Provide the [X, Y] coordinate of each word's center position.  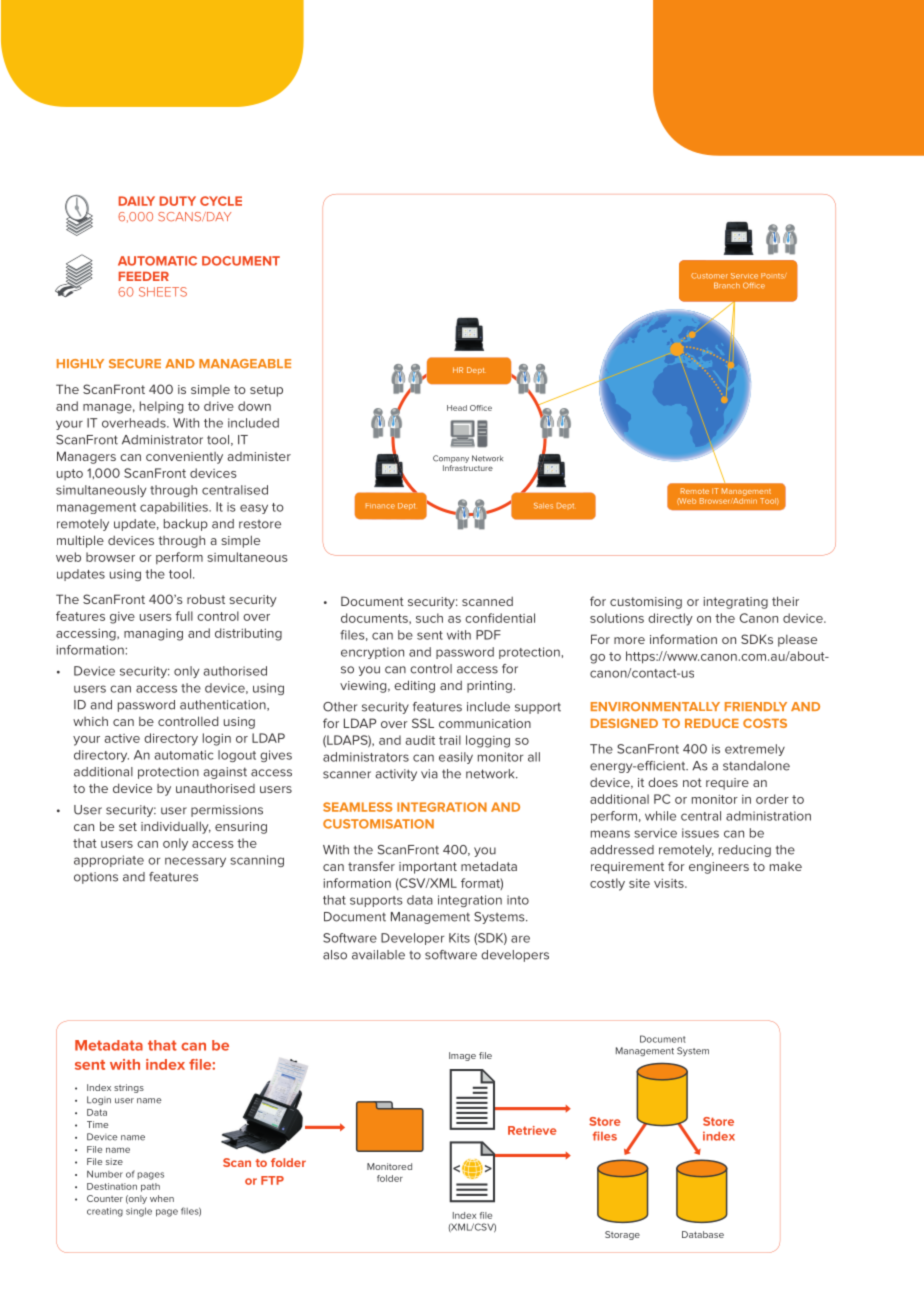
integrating [735, 603]
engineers [719, 868]
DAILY [137, 201]
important [428, 868]
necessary [195, 862]
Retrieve [532, 1130]
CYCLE [221, 201]
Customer [709, 276]
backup [186, 525]
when [162, 1198]
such [429, 618]
